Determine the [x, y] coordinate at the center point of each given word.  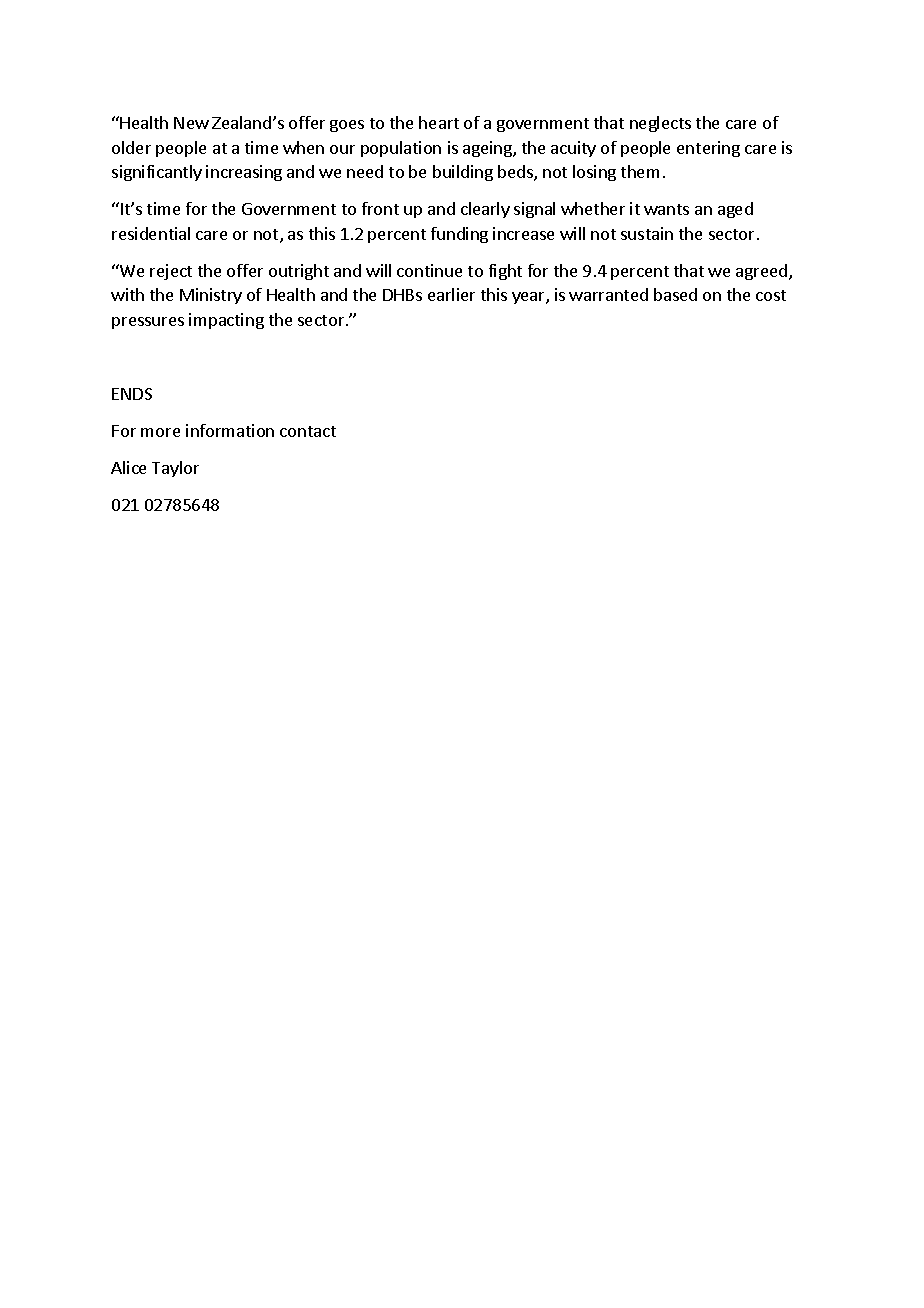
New [191, 123]
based [675, 294]
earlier [451, 294]
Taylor [175, 469]
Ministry [211, 296]
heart [439, 122]
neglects [660, 124]
